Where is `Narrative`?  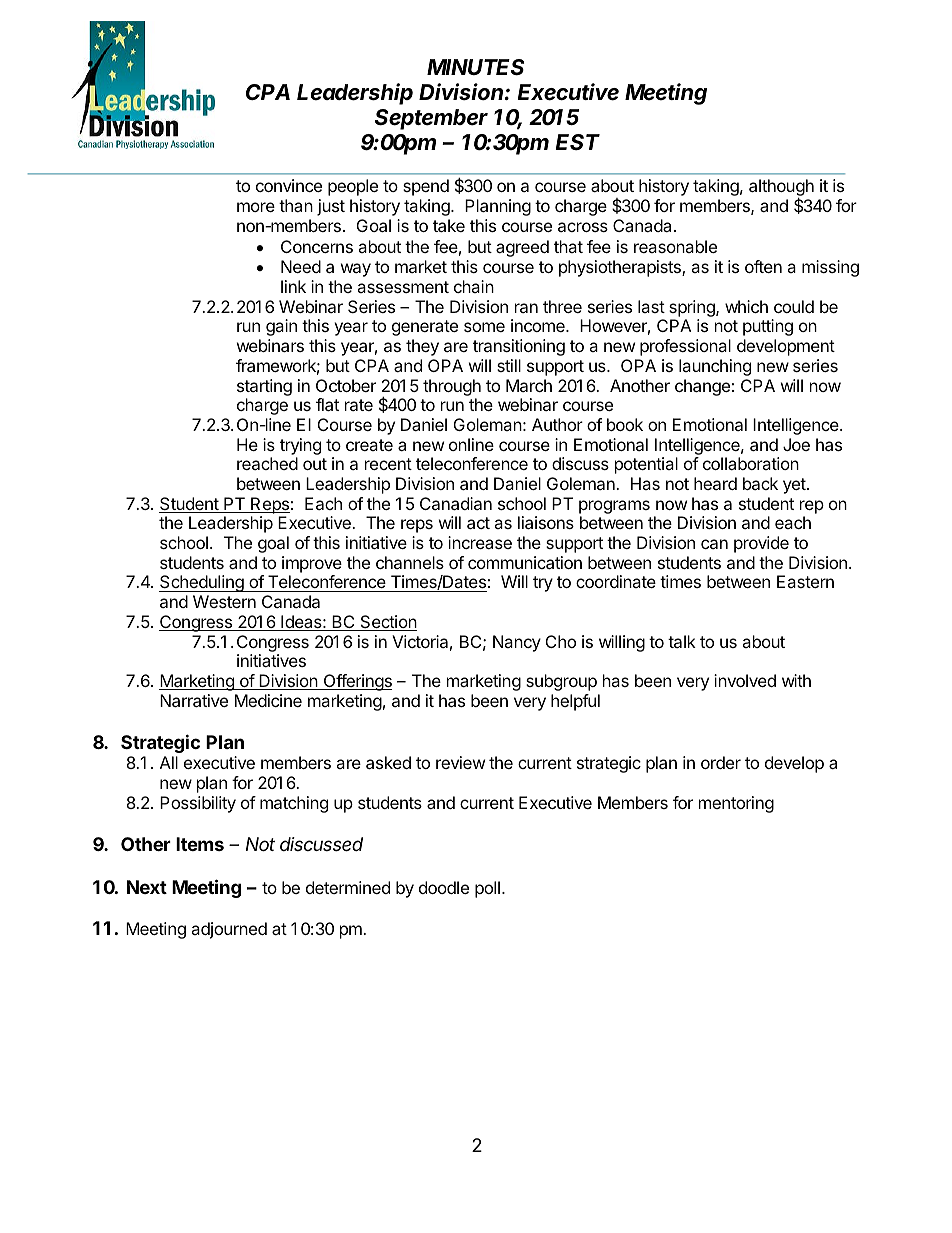 Narrative is located at coordinates (194, 700).
